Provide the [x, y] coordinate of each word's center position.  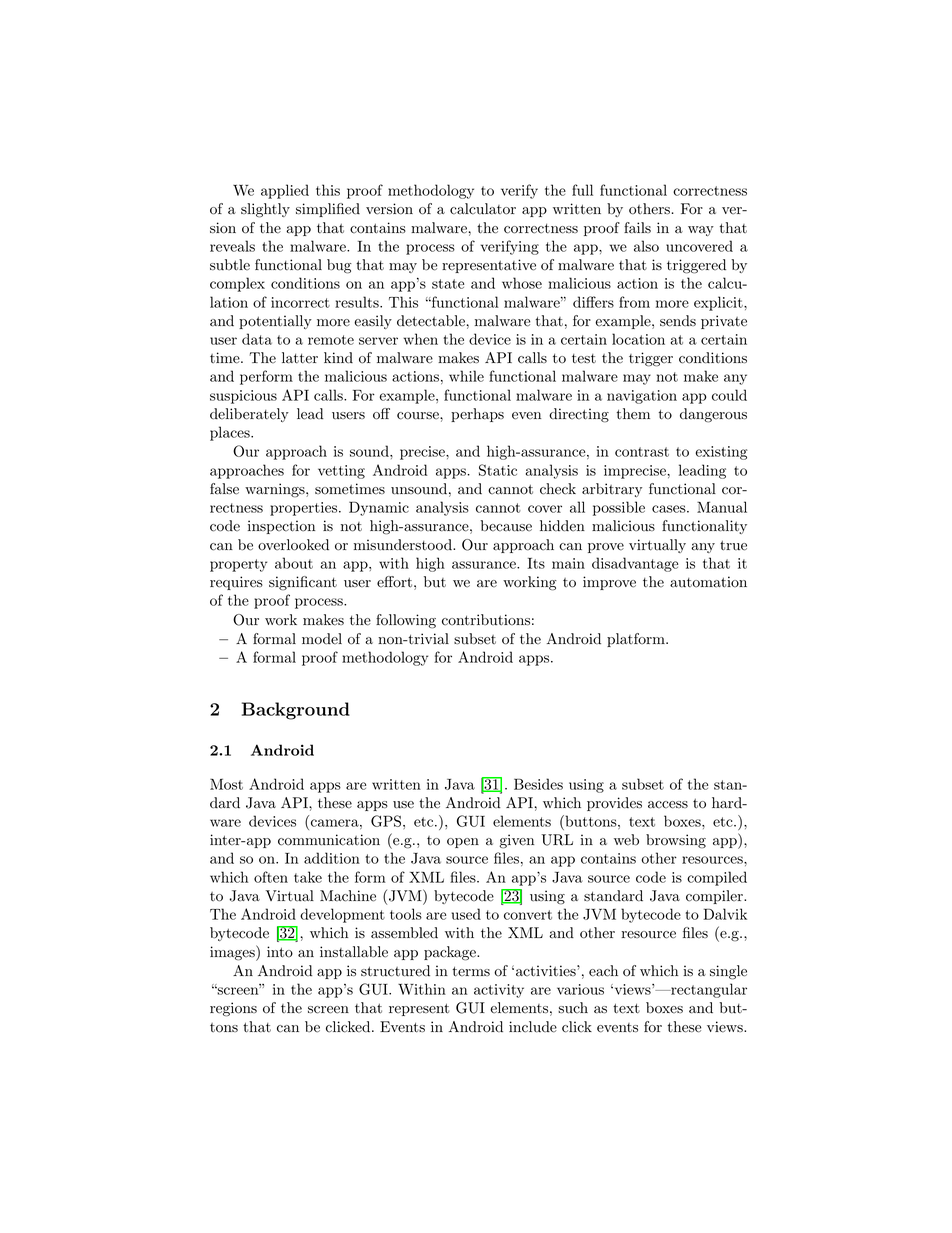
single [728, 972]
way [701, 231]
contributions [486, 620]
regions [233, 1009]
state [448, 284]
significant [303, 583]
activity [499, 991]
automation [708, 582]
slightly [265, 210]
